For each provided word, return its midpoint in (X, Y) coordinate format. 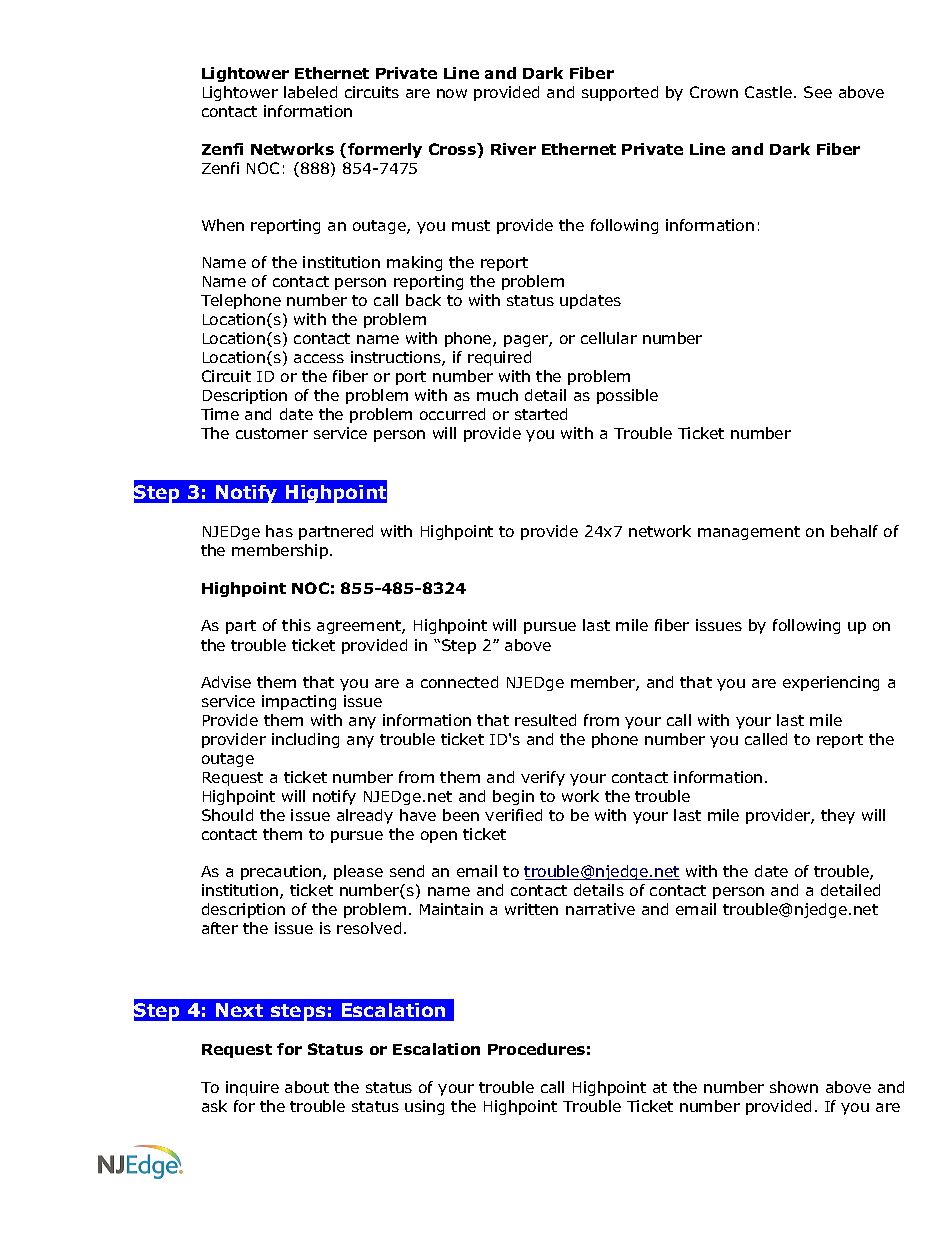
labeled (310, 92)
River (513, 149)
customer (272, 433)
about (307, 1087)
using (424, 1107)
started (541, 414)
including (305, 740)
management (749, 533)
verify (543, 778)
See (818, 92)
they (838, 816)
